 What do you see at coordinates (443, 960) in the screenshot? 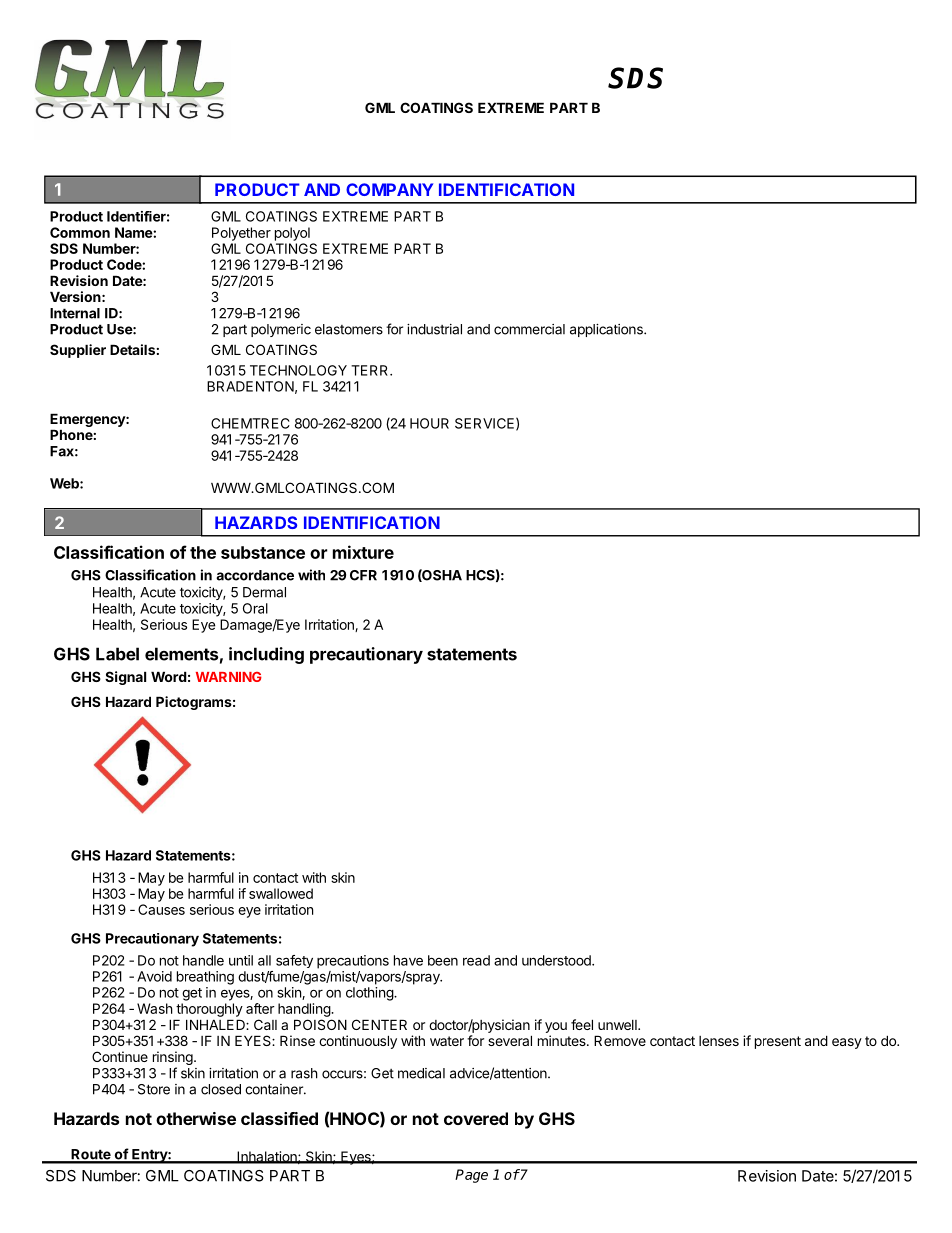
I see `been` at bounding box center [443, 960].
